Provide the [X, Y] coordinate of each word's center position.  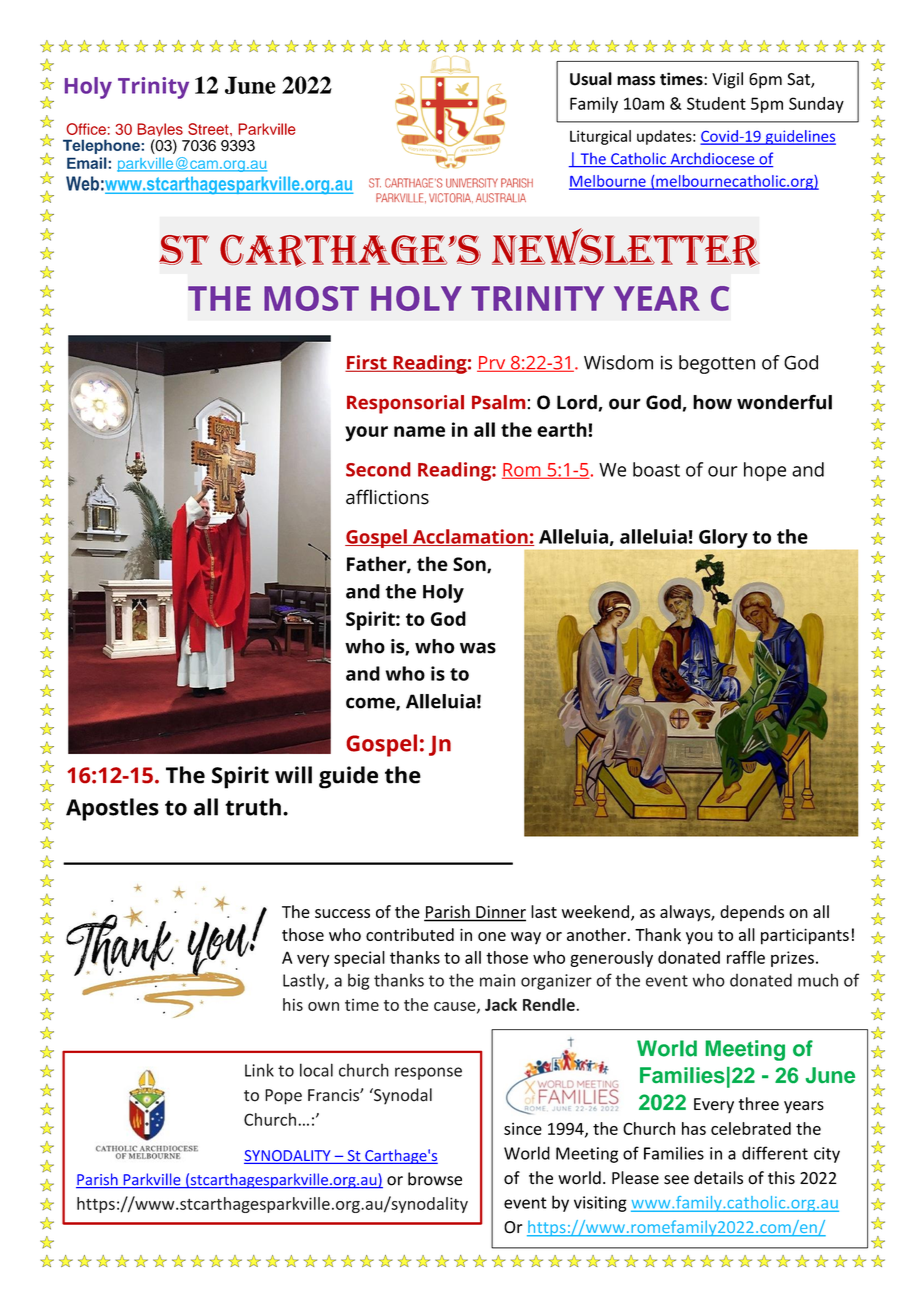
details [718, 1178]
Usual [591, 79]
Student [716, 103]
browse [435, 1179]
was [478, 648]
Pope [283, 1097]
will [293, 775]
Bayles [160, 131]
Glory [723, 538]
